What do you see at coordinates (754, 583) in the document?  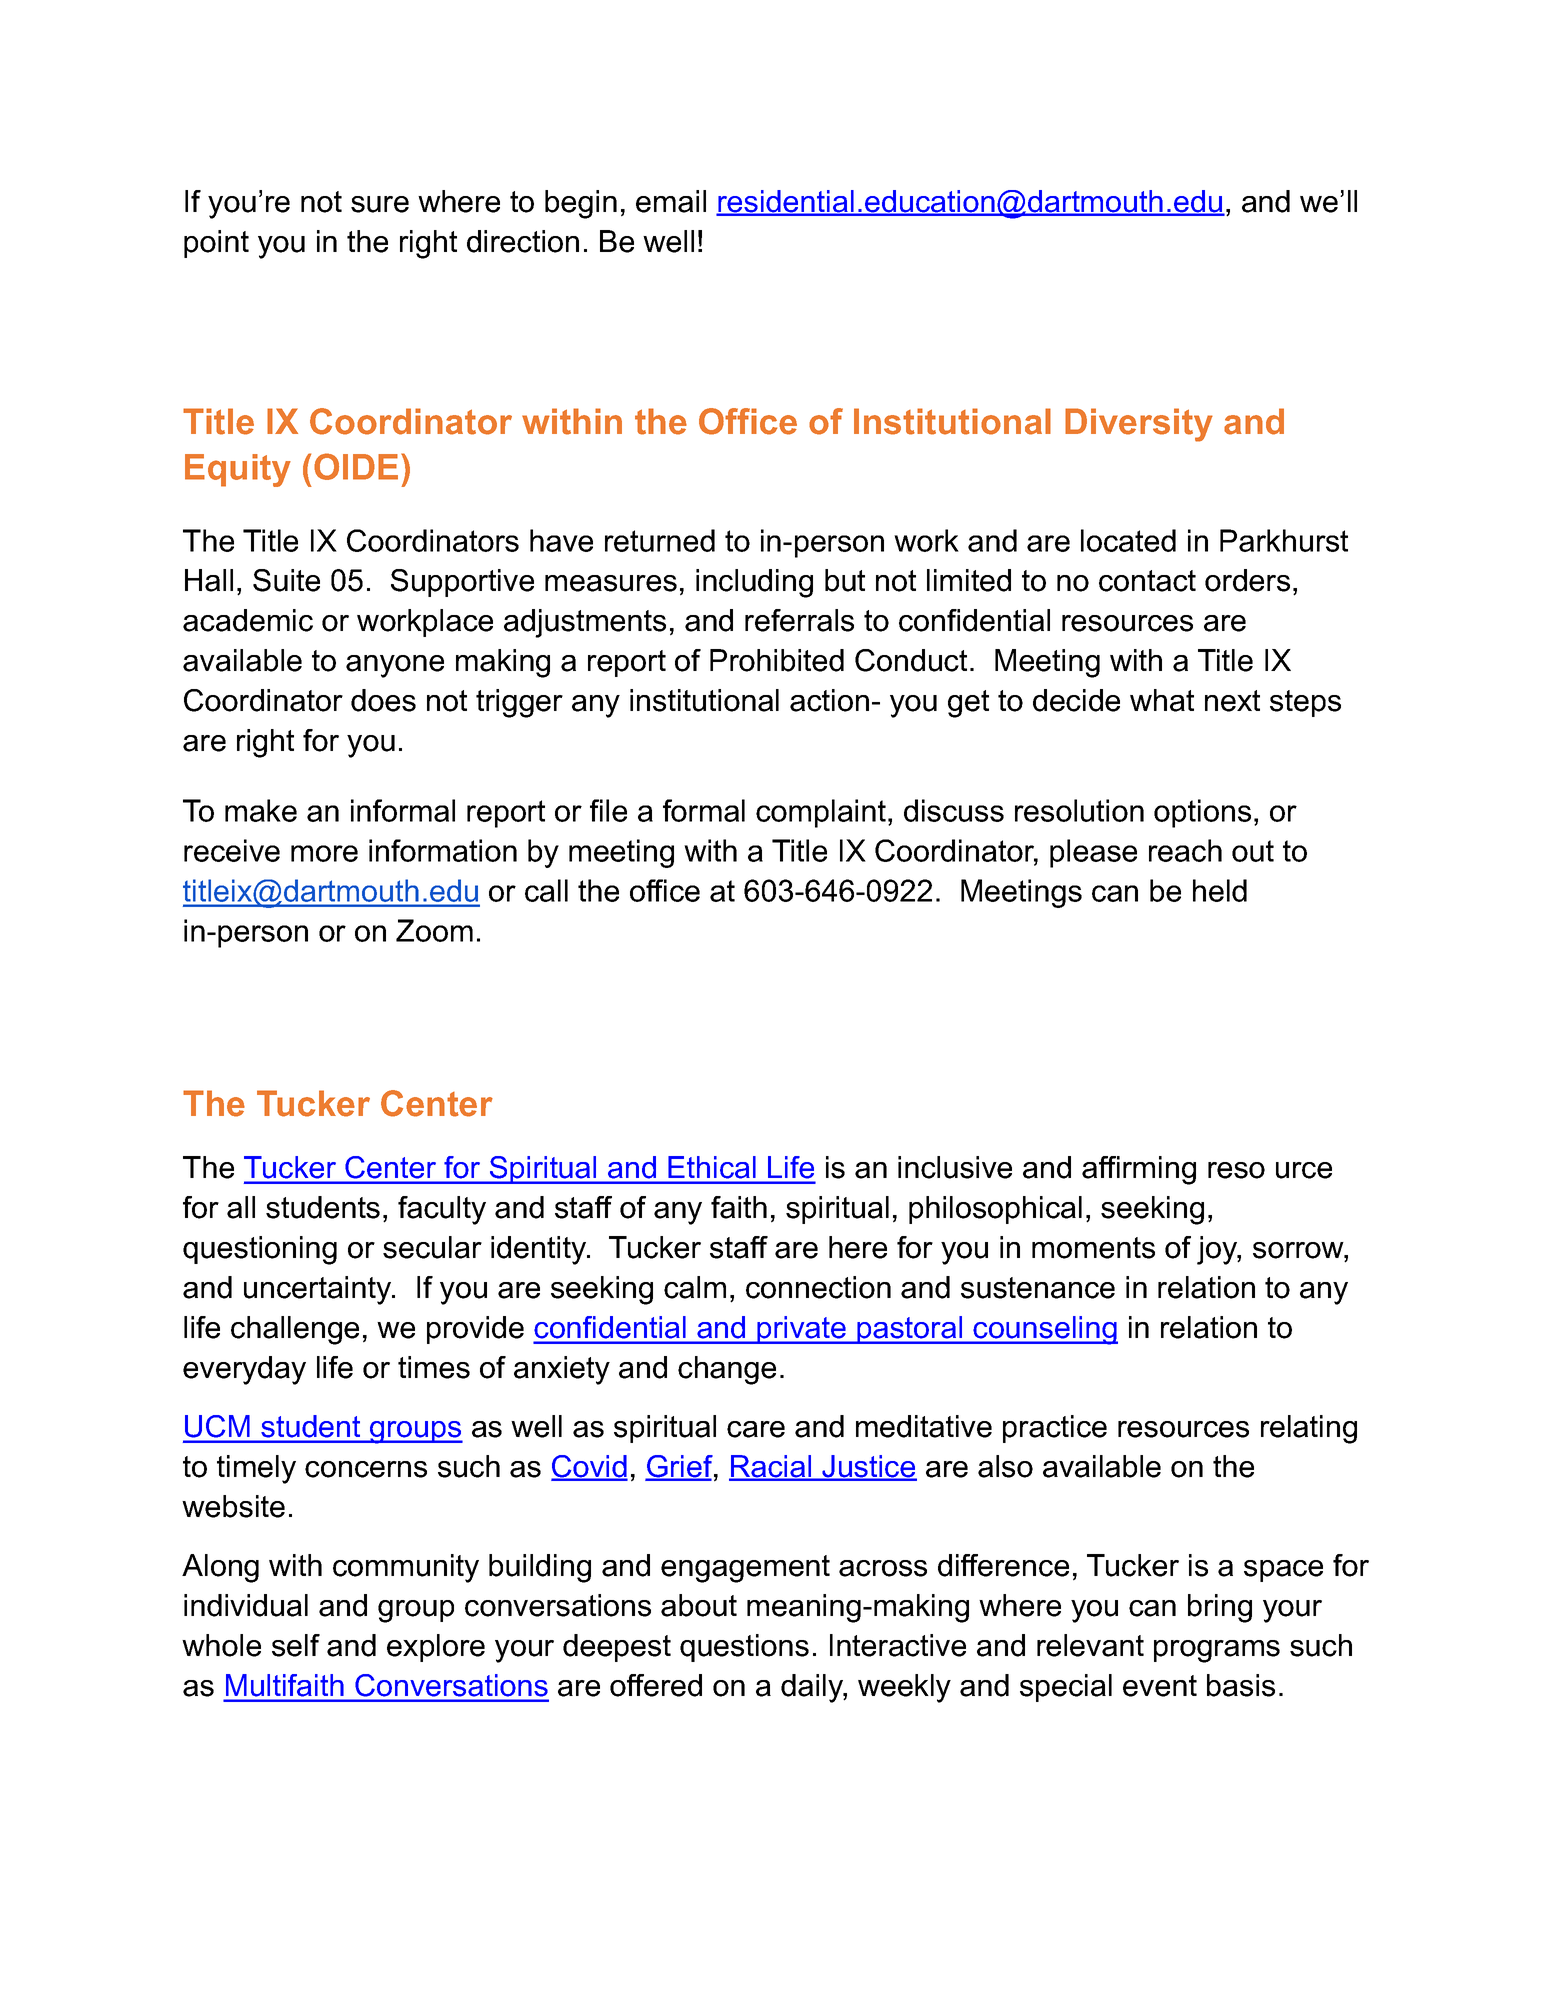 I see `including` at bounding box center [754, 583].
